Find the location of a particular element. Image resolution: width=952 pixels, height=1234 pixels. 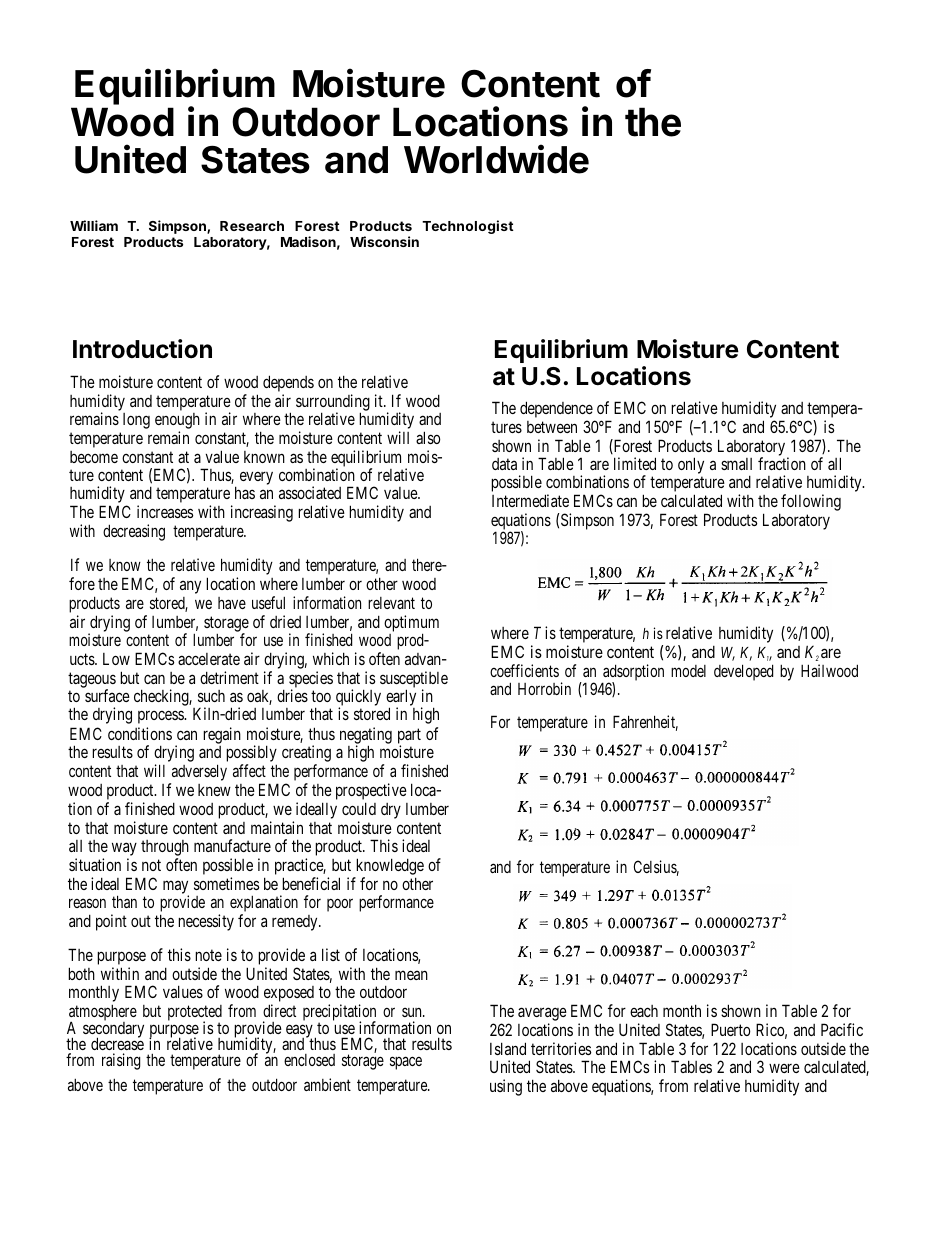

Technologist is located at coordinates (468, 227).
